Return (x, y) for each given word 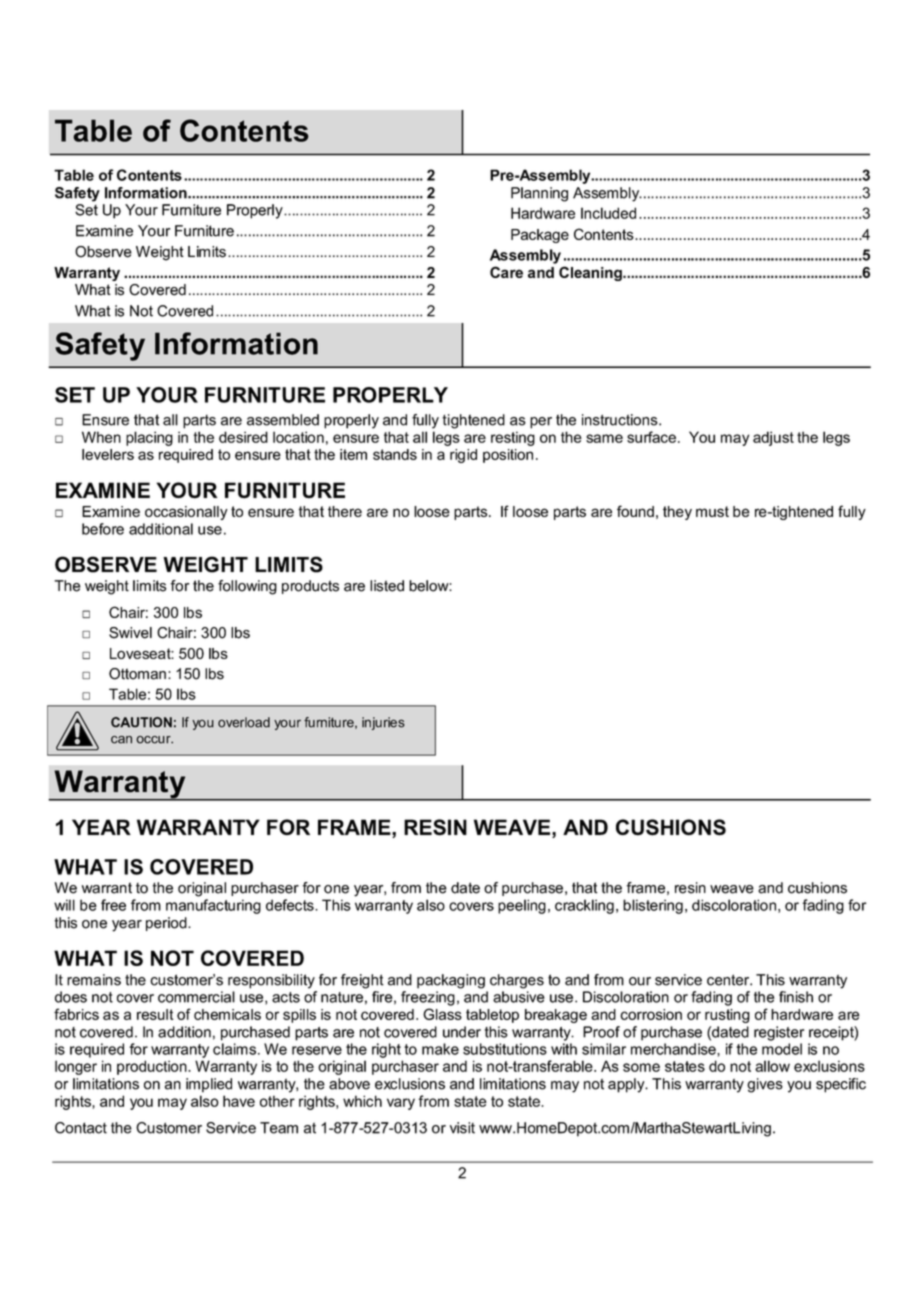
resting (513, 438)
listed (387, 586)
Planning (539, 194)
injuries (383, 723)
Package (540, 236)
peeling (522, 906)
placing (149, 438)
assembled (283, 420)
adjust (773, 438)
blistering (653, 906)
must (712, 511)
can (121, 740)
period (167, 924)
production (153, 1067)
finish (796, 997)
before (103, 529)
